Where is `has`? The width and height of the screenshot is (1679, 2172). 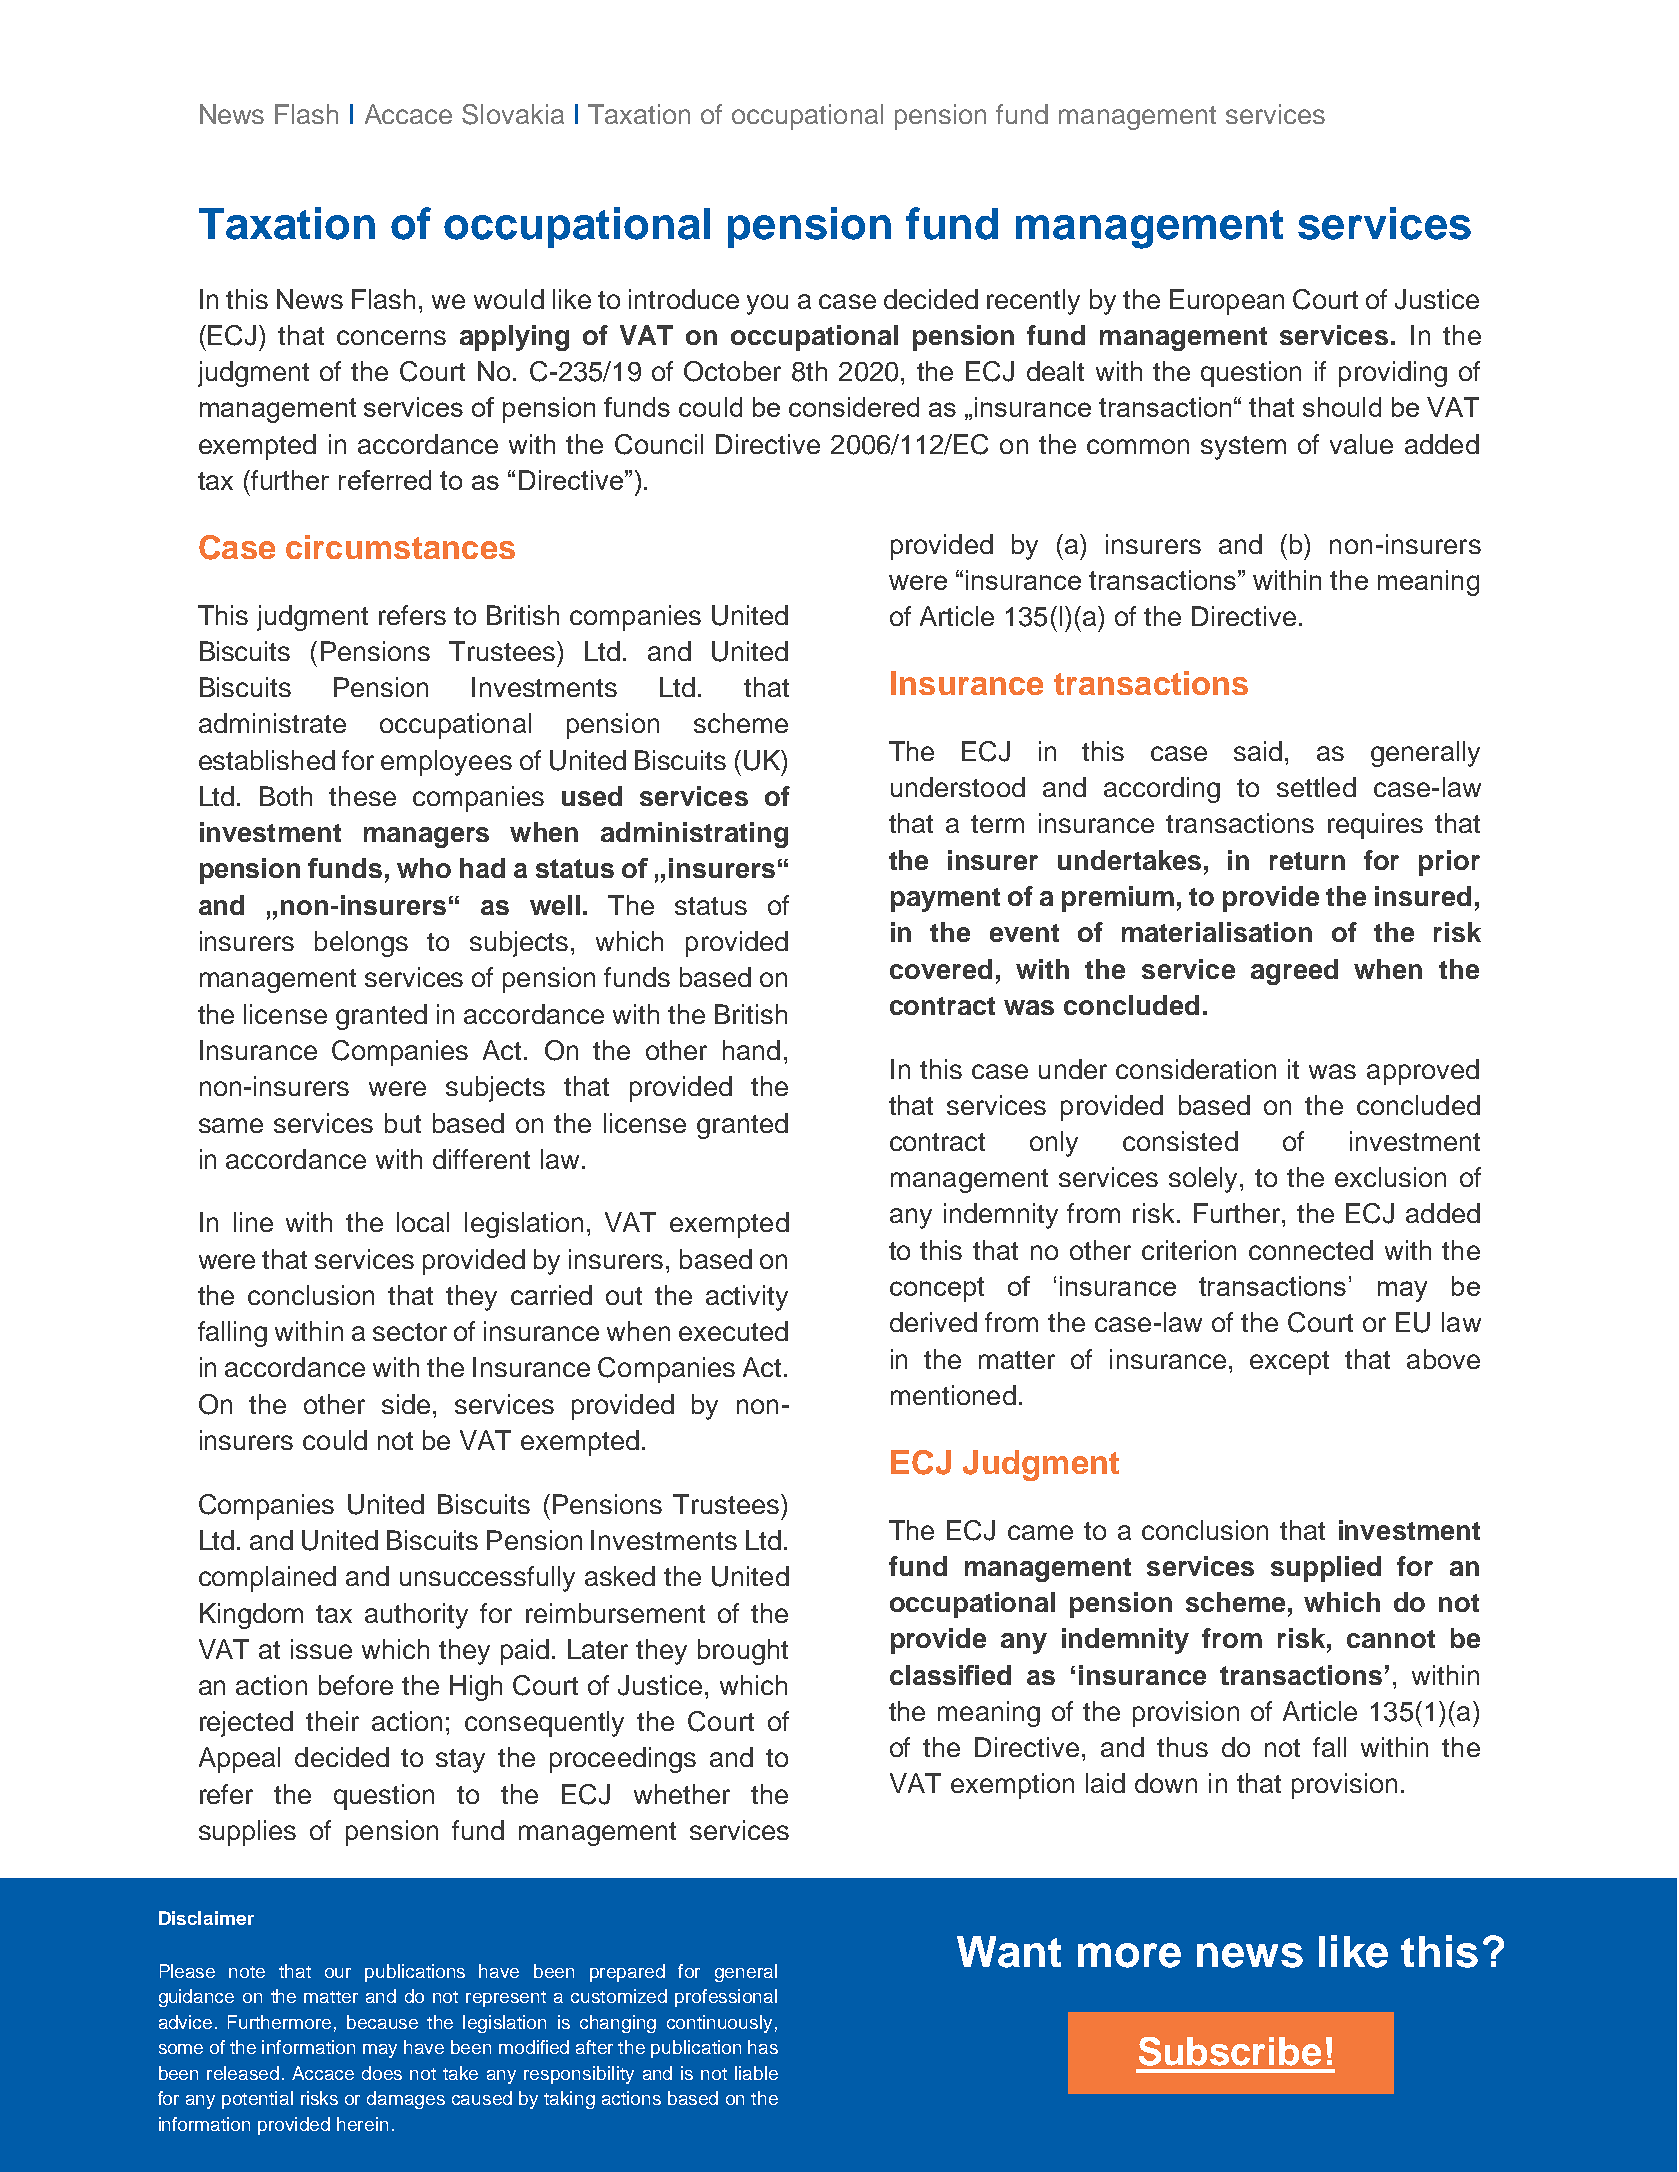
has is located at coordinates (763, 2047).
